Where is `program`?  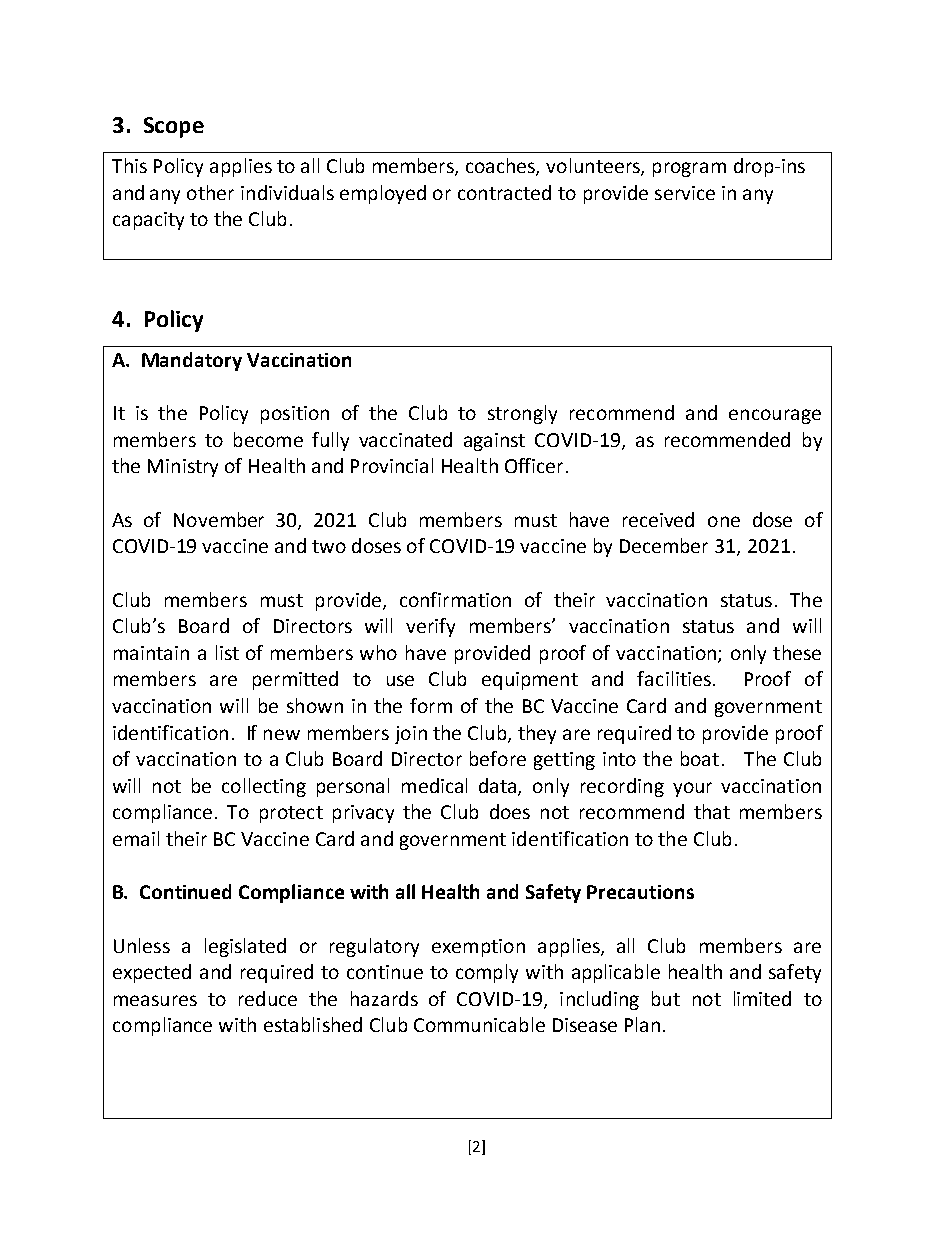 program is located at coordinates (689, 169).
